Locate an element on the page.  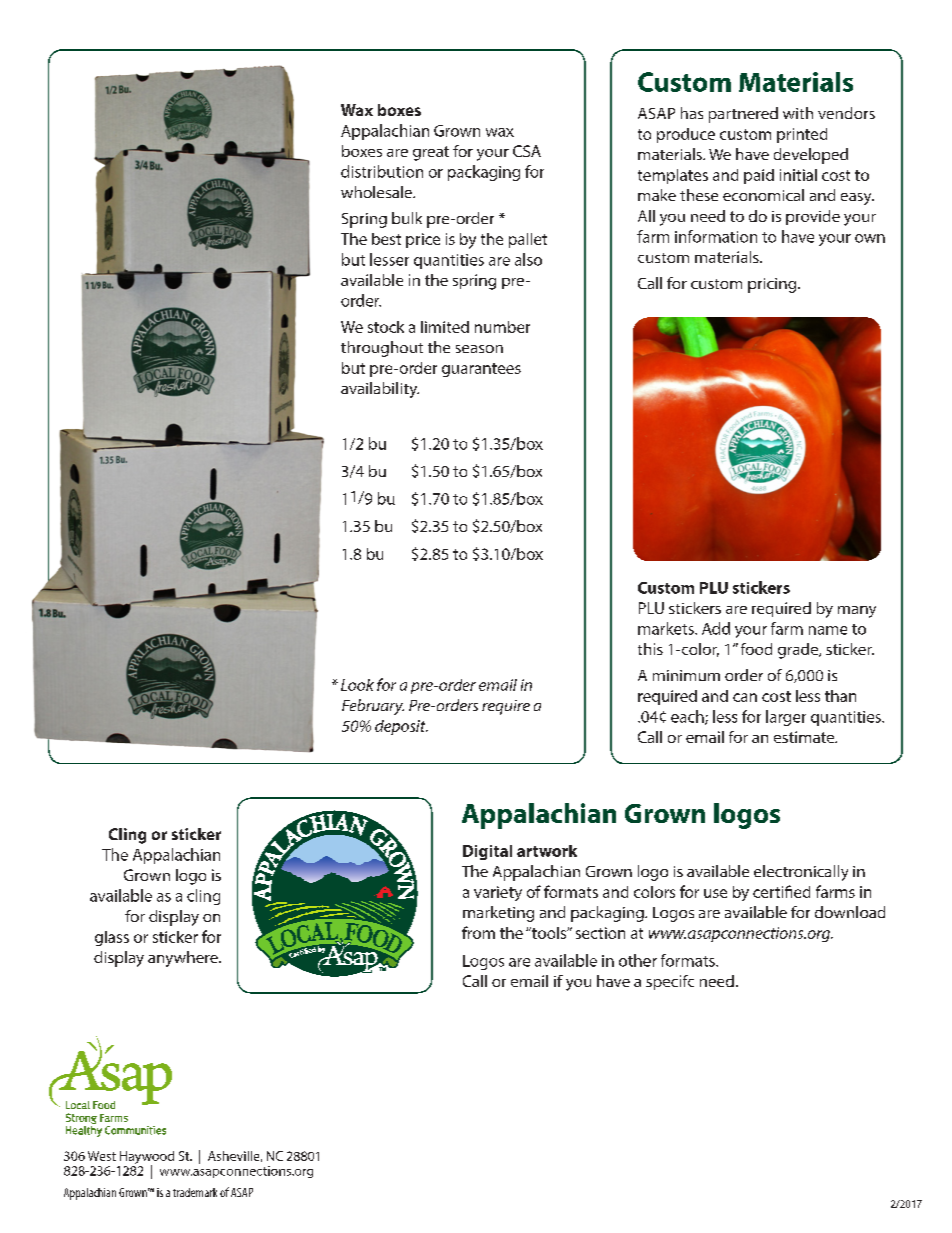
marketing is located at coordinates (498, 914).
